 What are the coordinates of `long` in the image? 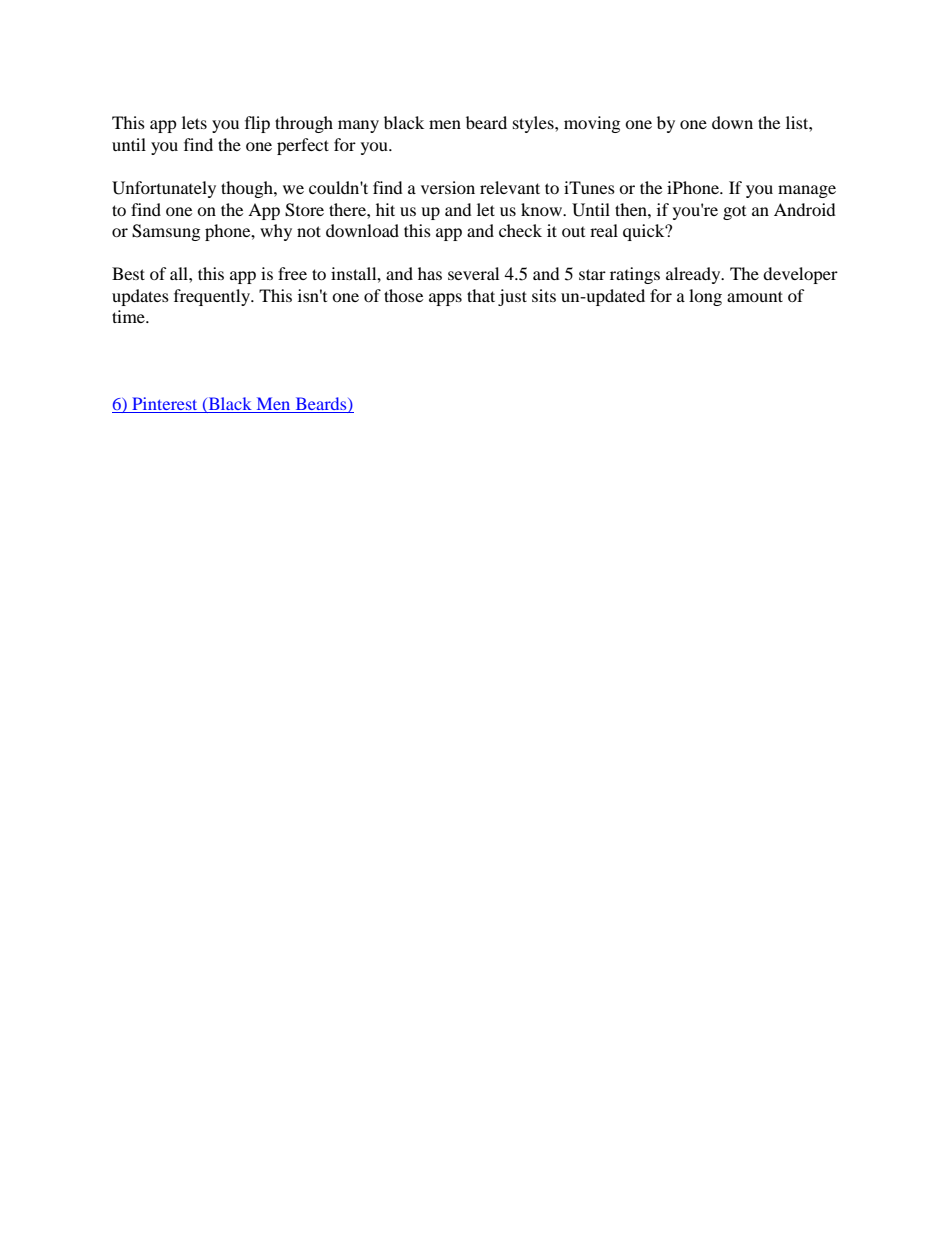 It's located at (705, 297).
